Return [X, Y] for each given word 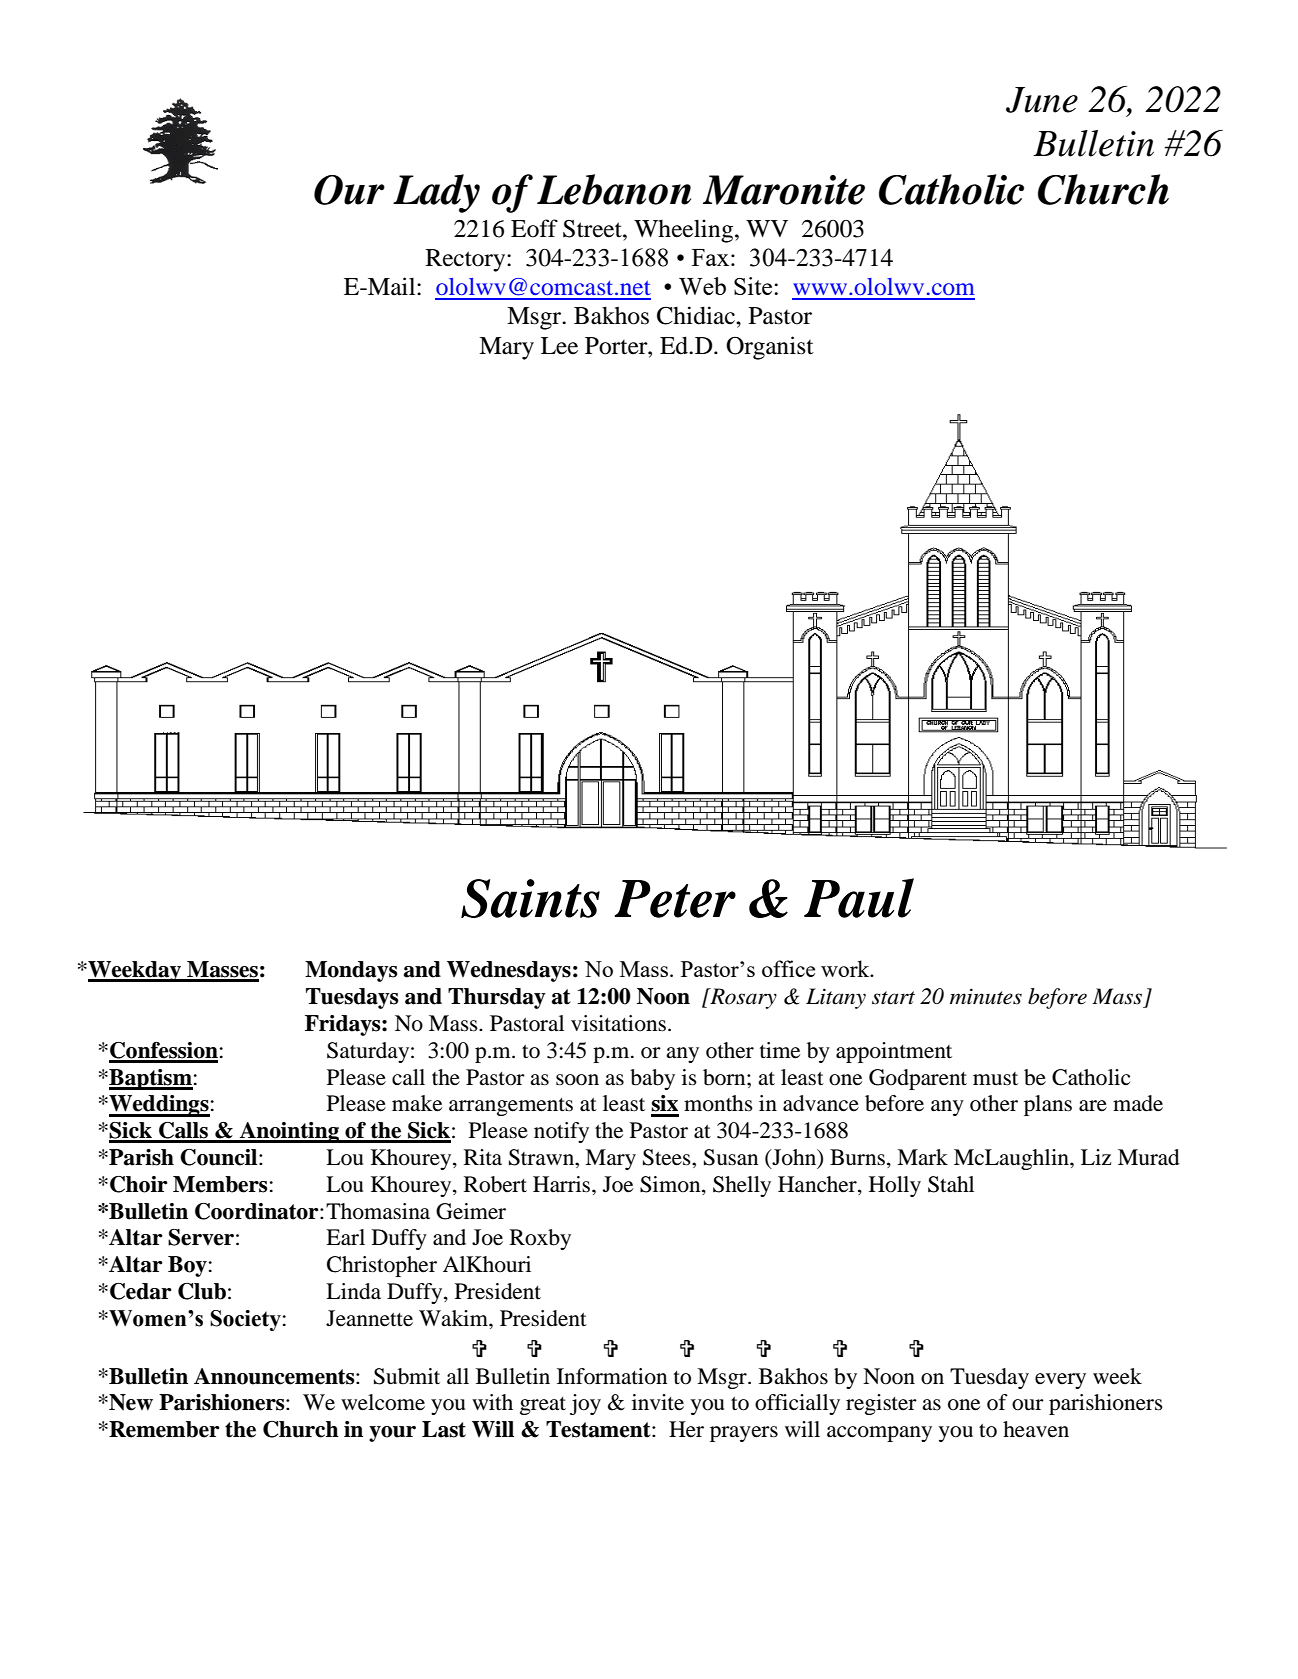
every [1060, 1381]
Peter [675, 899]
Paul [859, 898]
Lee [559, 346]
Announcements [275, 1376]
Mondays [351, 971]
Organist [770, 348]
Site [754, 286]
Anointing [289, 1132]
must [995, 1079]
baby [652, 1079]
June [1042, 100]
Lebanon [614, 189]
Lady [436, 193]
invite [658, 1402]
